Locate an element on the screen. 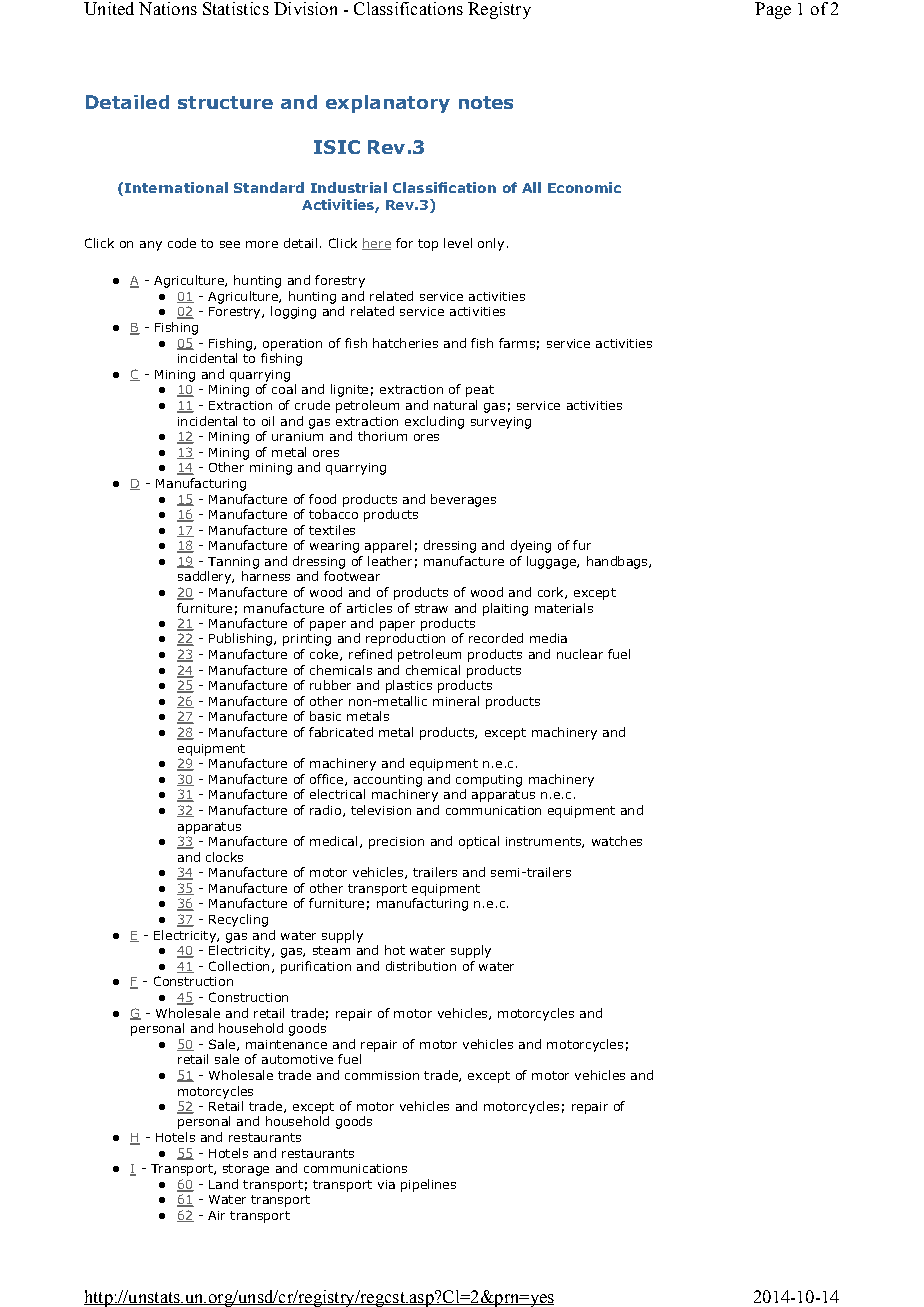 The image size is (924, 1307). farms is located at coordinates (517, 343).
